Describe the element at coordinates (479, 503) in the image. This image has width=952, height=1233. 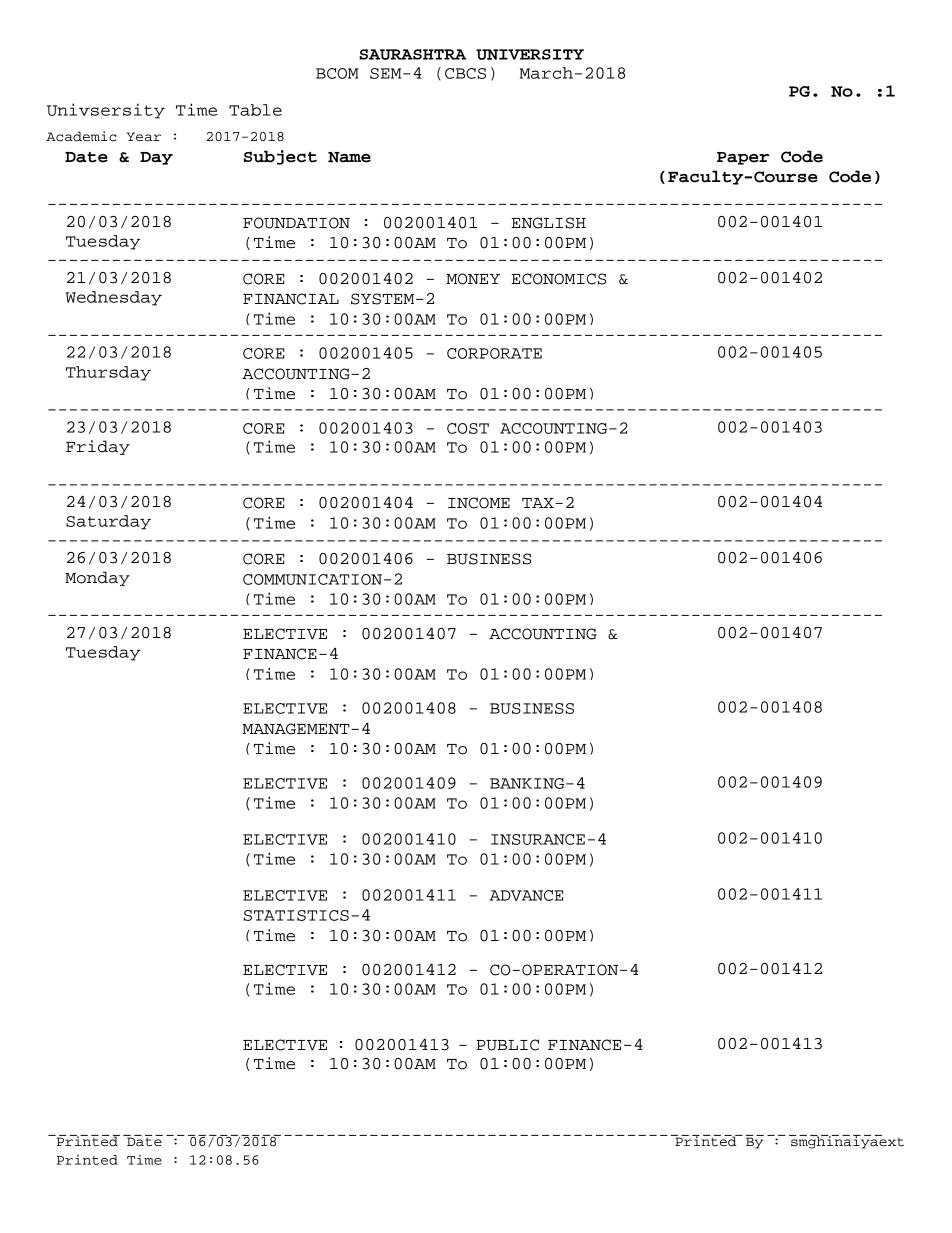
I see `INCOME` at that location.
